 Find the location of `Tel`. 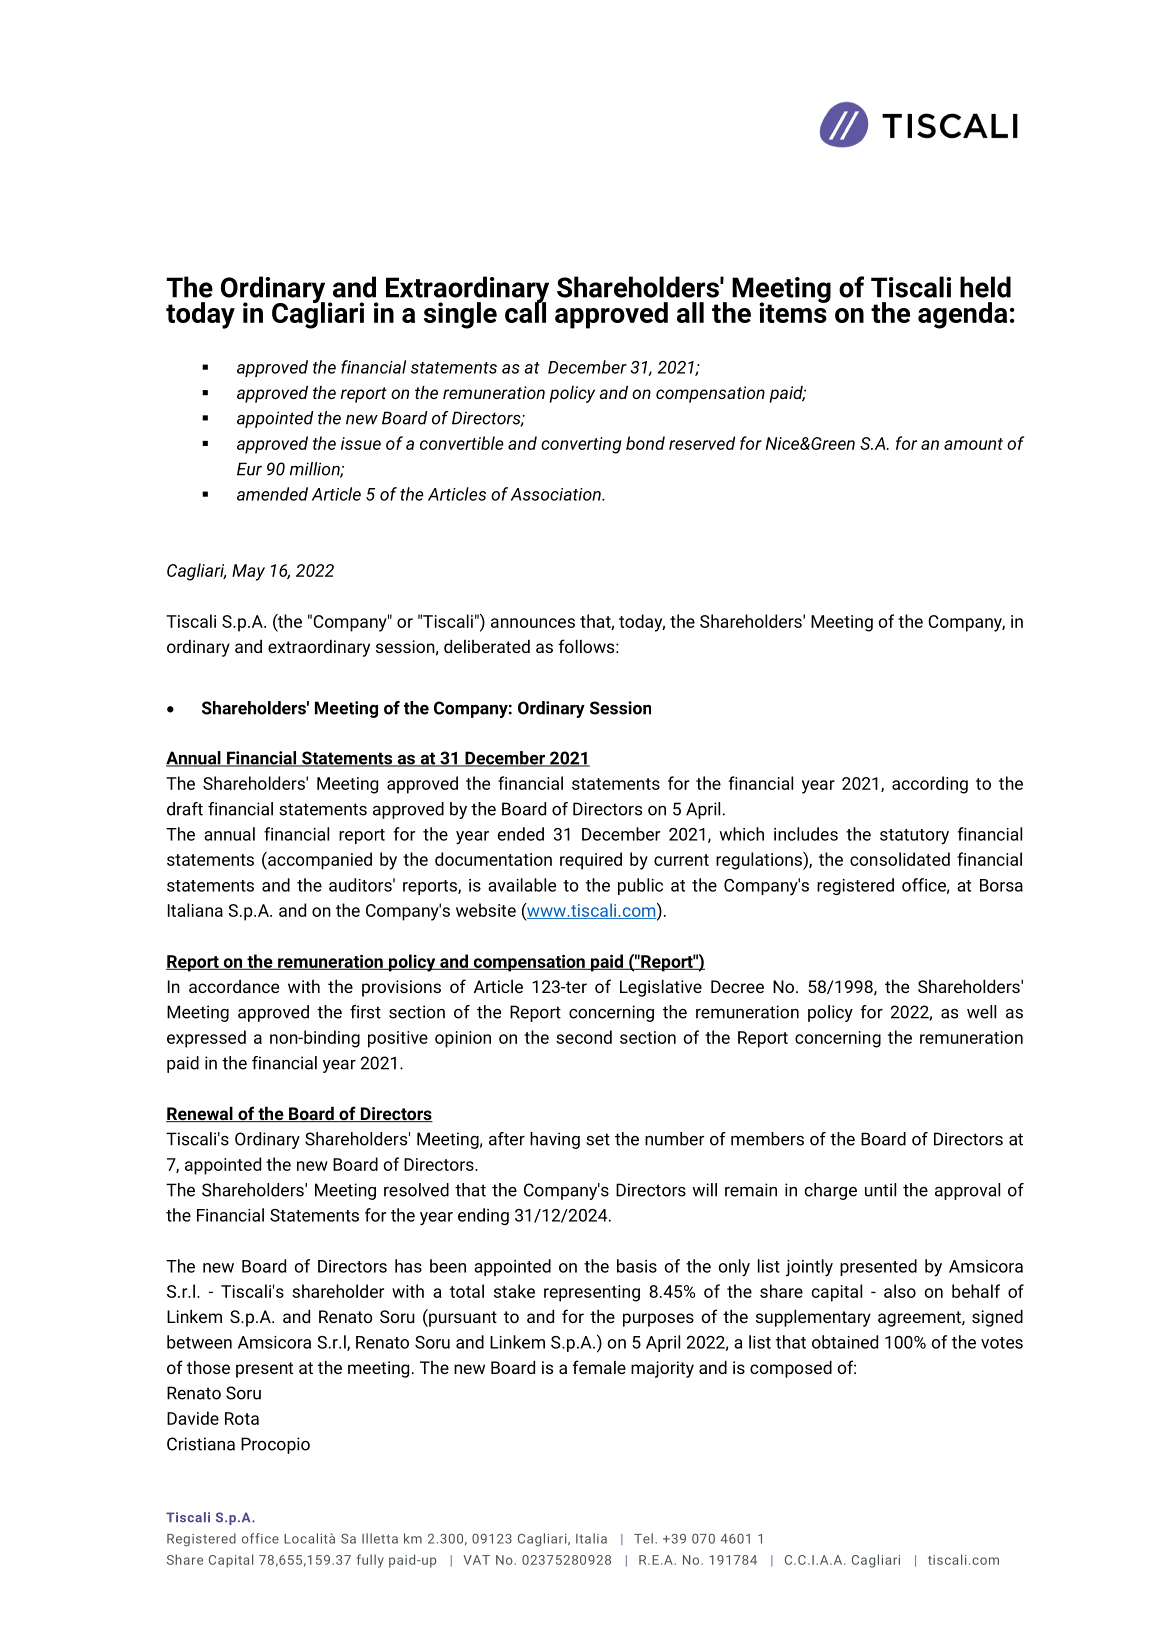

Tel is located at coordinates (643, 1538).
